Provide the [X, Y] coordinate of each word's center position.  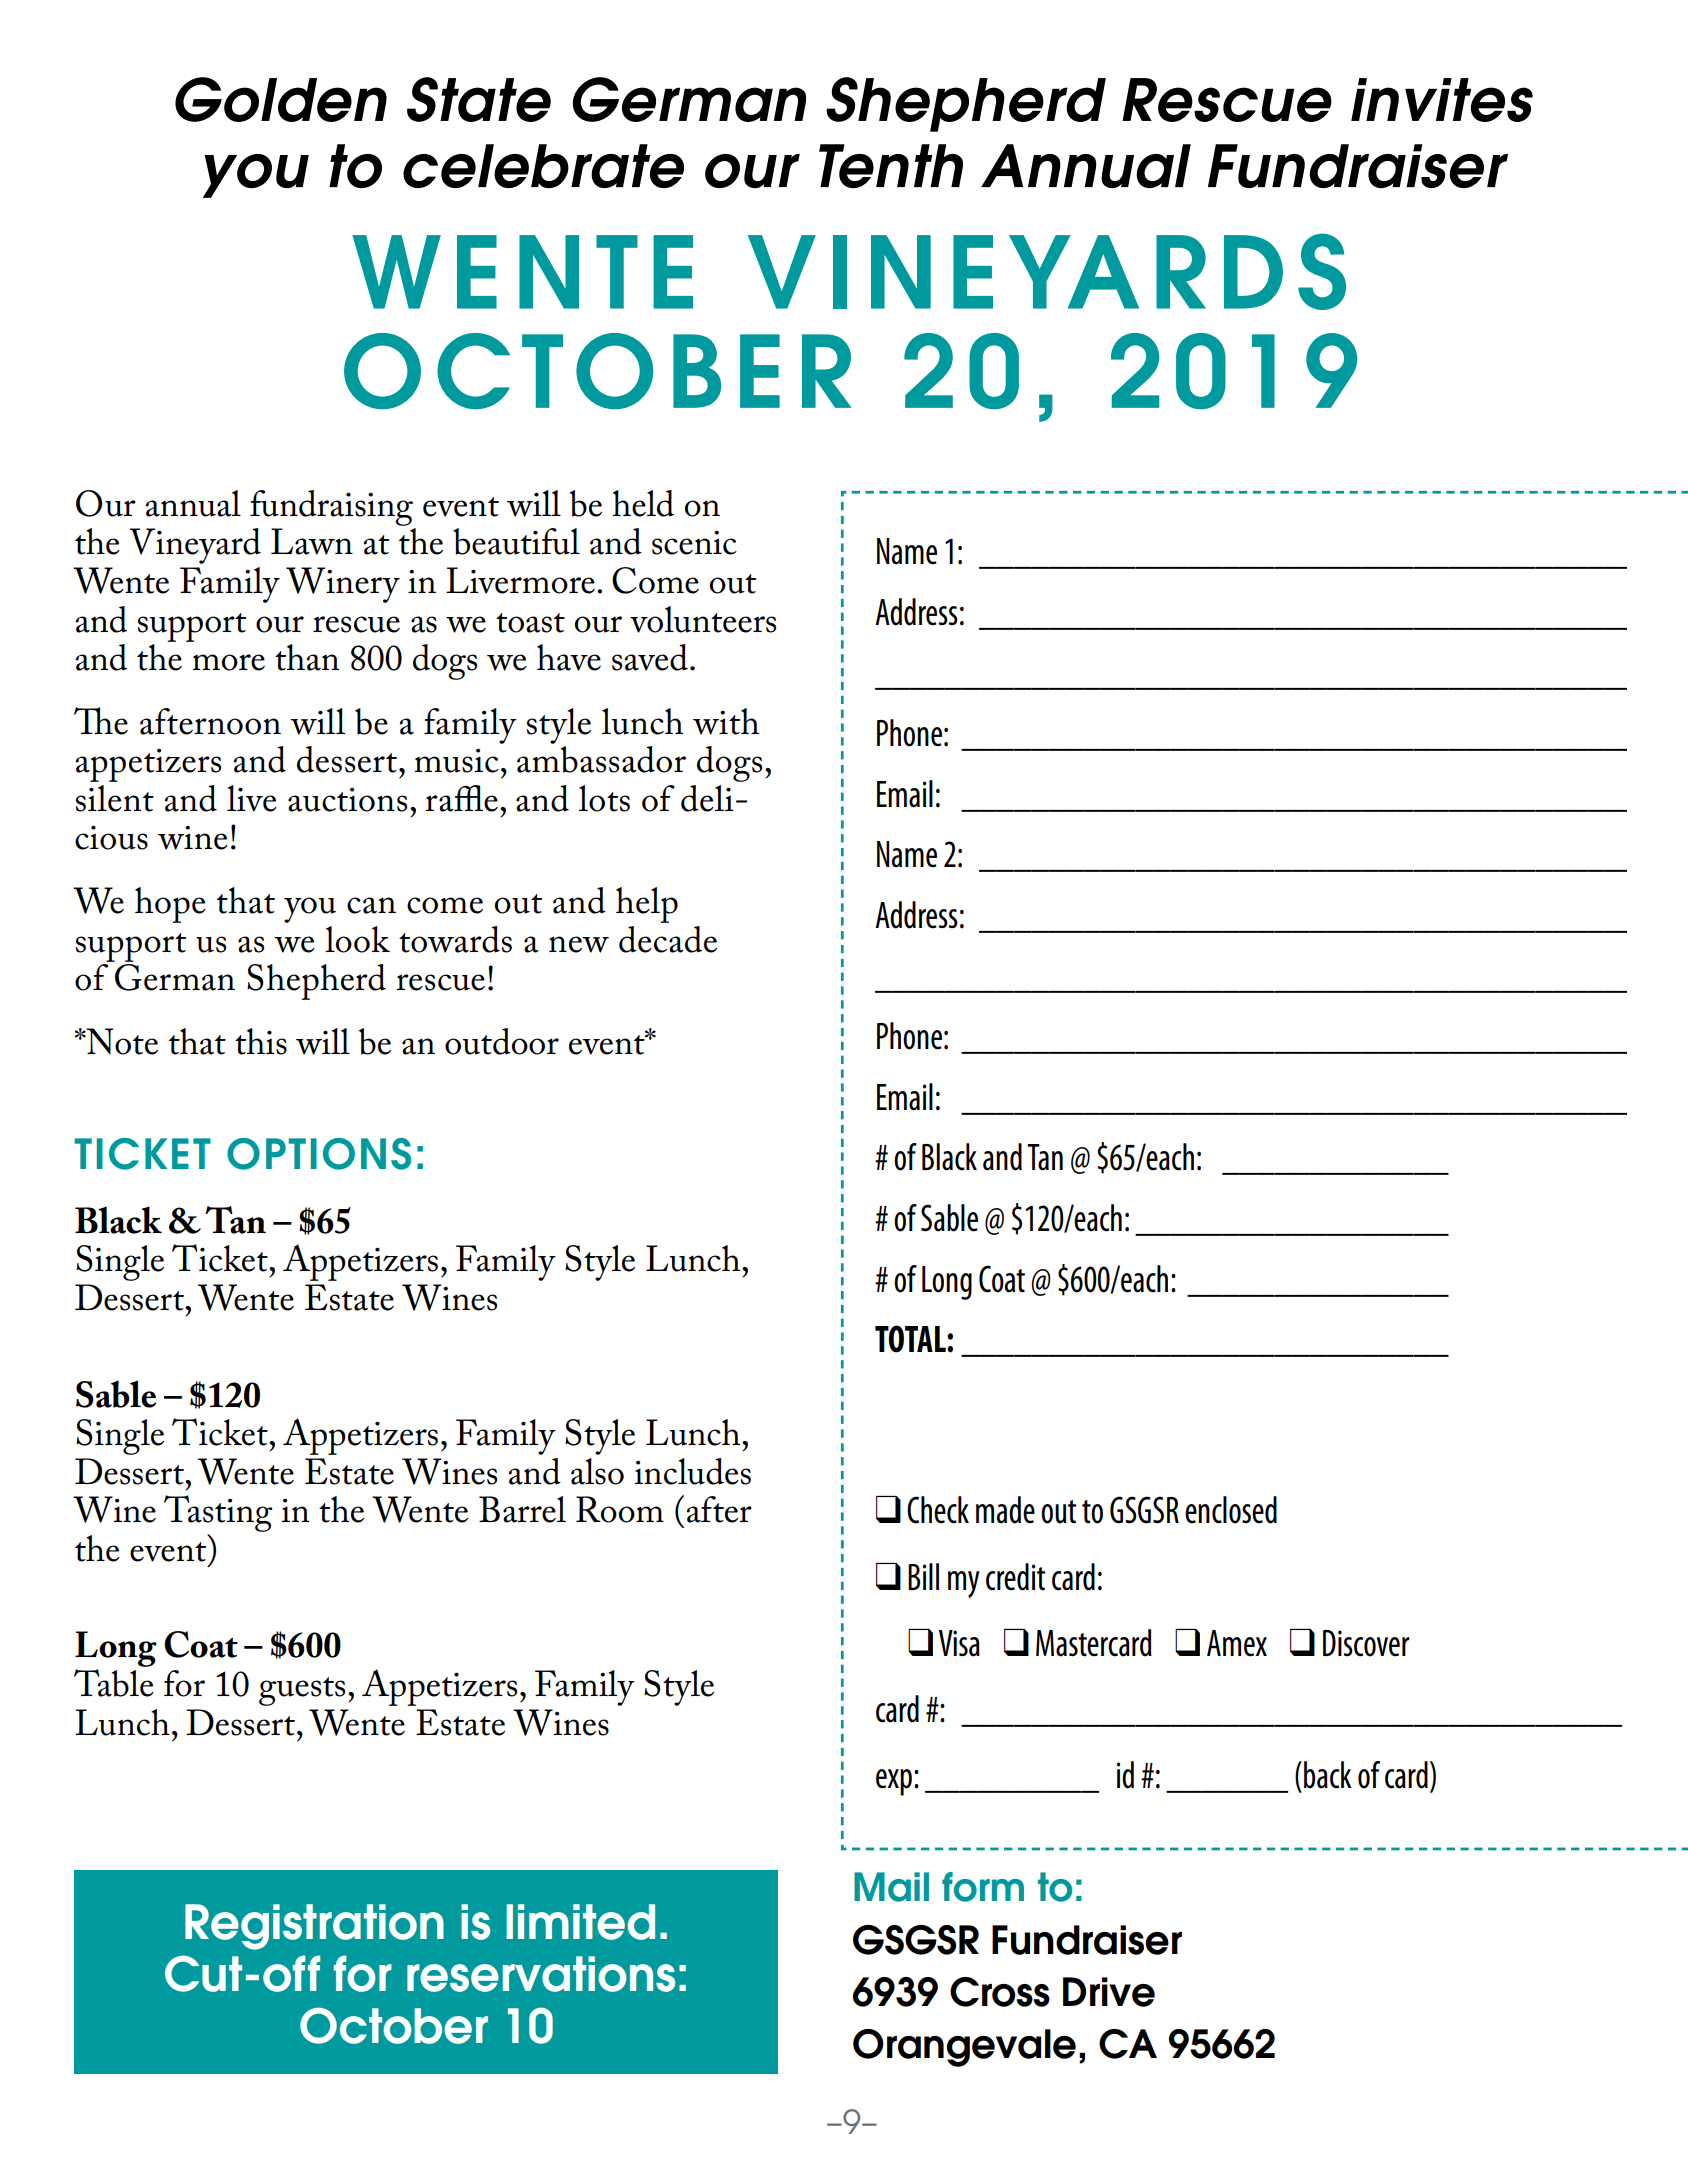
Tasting [218, 1515]
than [307, 657]
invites [1442, 100]
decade [668, 939]
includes [693, 1471]
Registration [314, 1927]
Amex [1237, 1643]
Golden [281, 99]
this [261, 1041]
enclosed [1231, 1510]
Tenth [891, 166]
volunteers [703, 619]
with [726, 721]
